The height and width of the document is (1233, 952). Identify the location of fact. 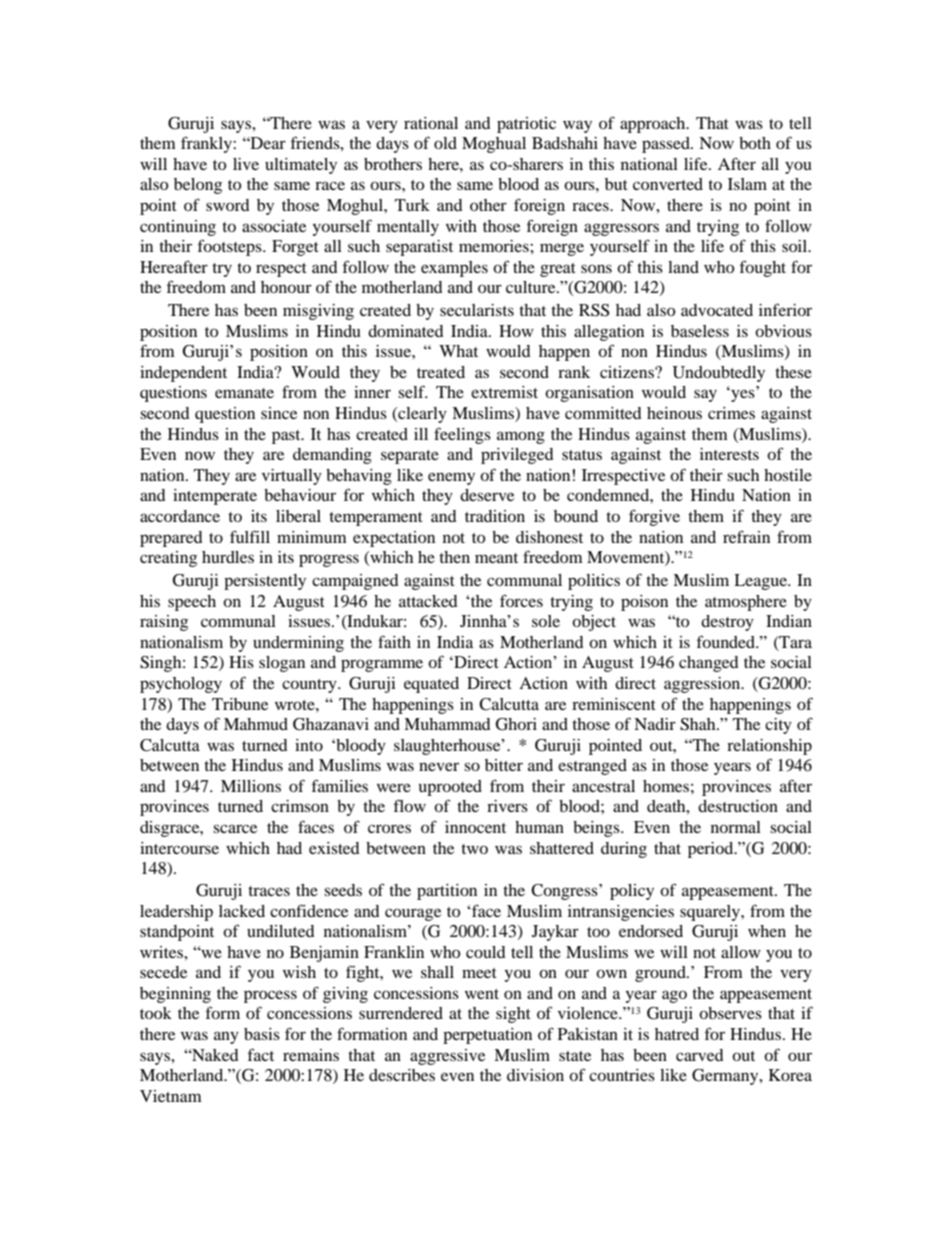
(261, 1054).
